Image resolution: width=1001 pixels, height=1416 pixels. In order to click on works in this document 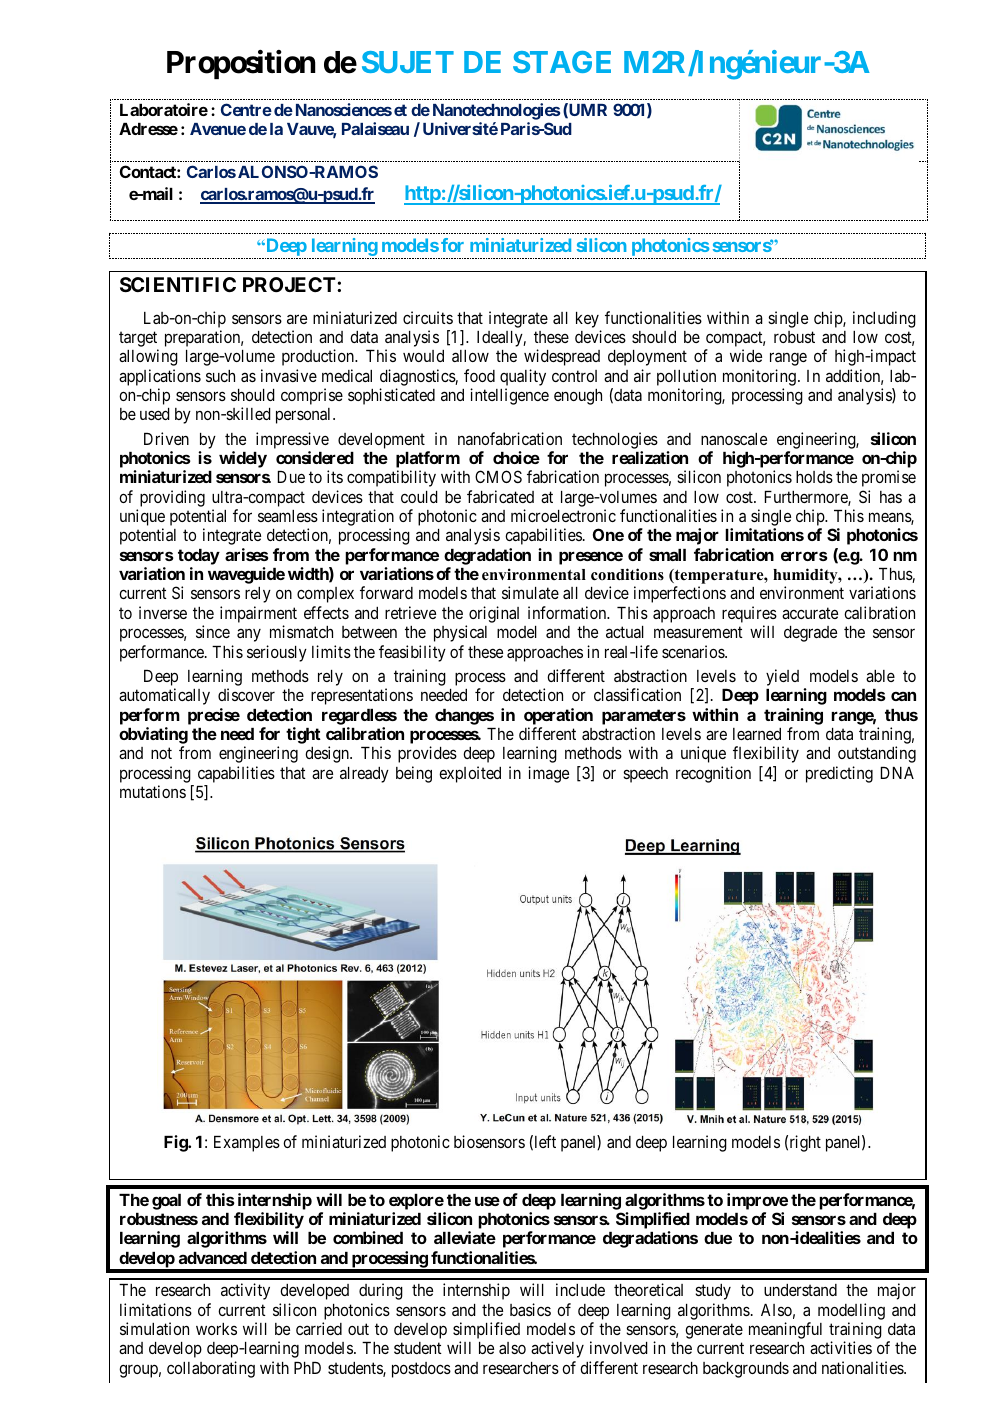, I will do `click(216, 1329)`.
